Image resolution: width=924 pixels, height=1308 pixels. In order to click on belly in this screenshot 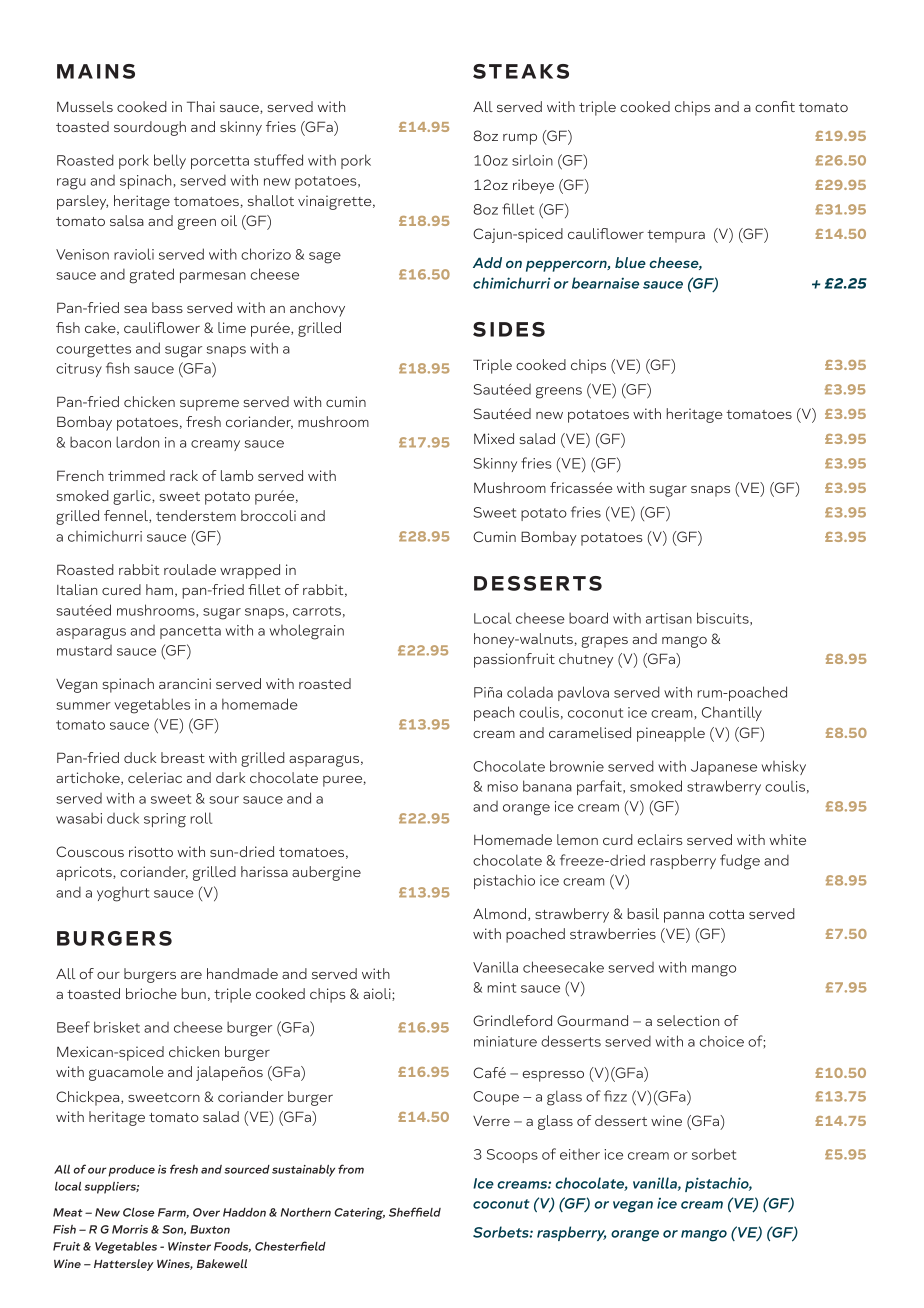, I will do `click(170, 161)`.
